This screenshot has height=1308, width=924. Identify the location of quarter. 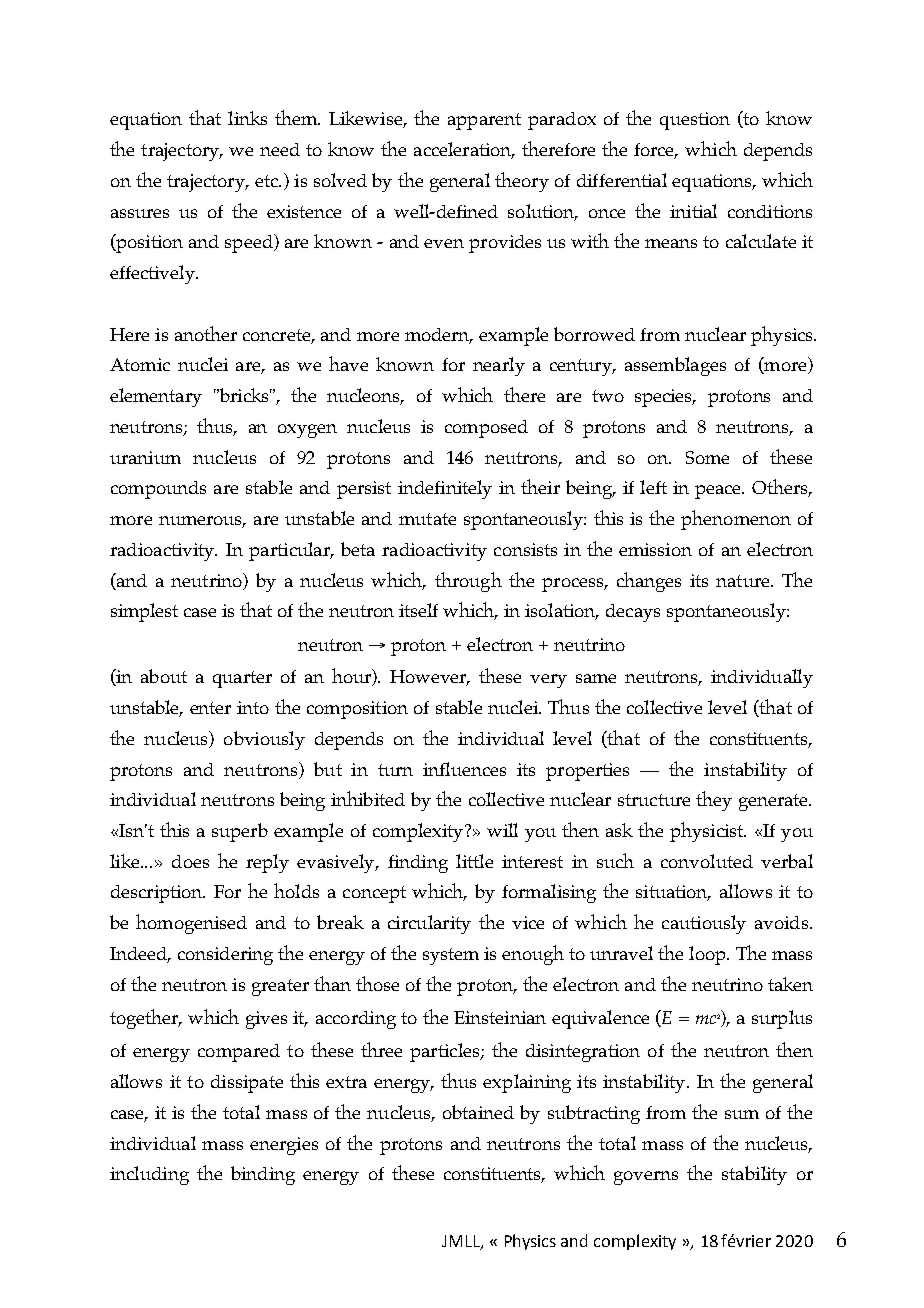
(242, 679).
